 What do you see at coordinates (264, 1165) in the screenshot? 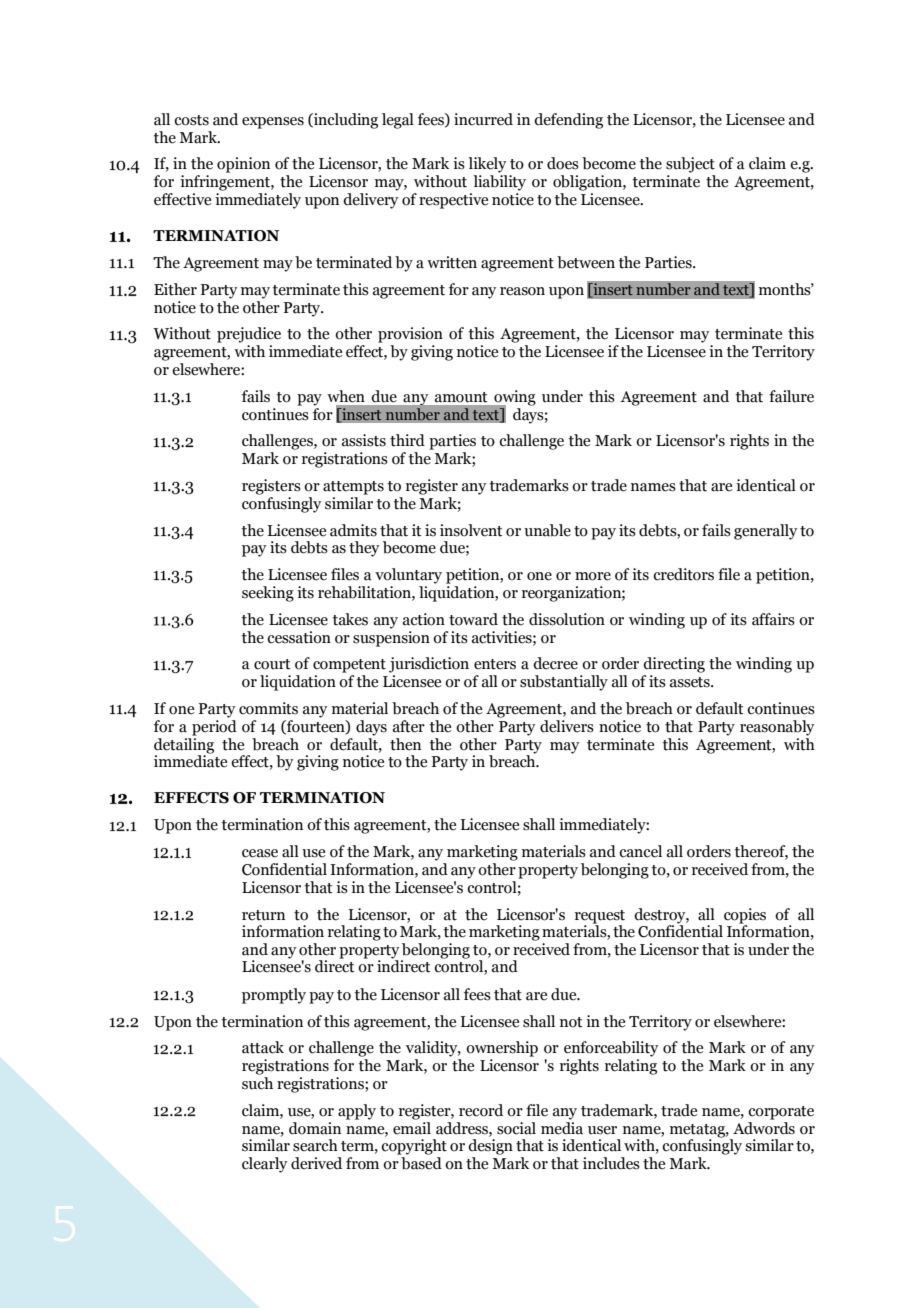
I see `clearly` at bounding box center [264, 1165].
